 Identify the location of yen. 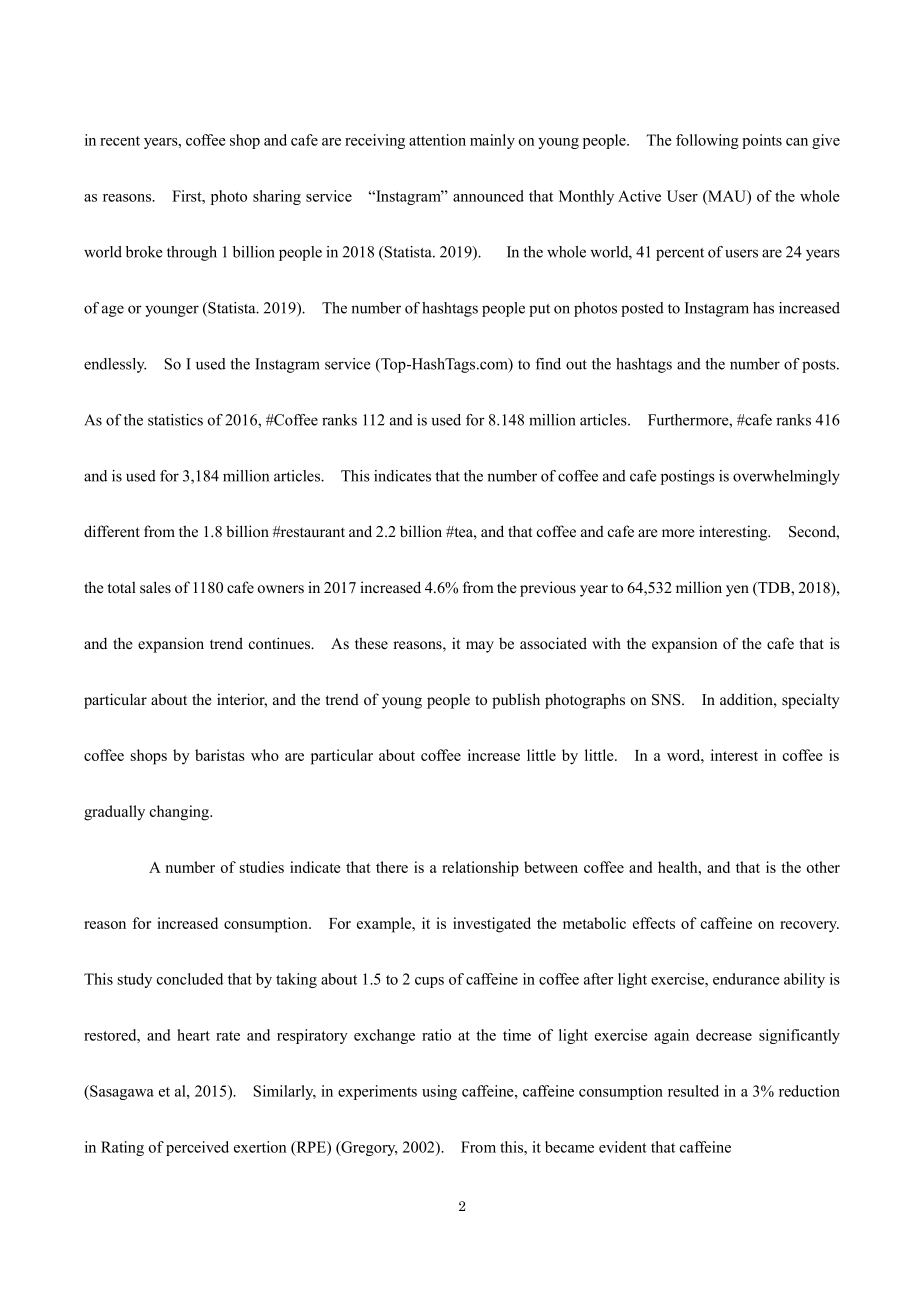
(737, 591).
